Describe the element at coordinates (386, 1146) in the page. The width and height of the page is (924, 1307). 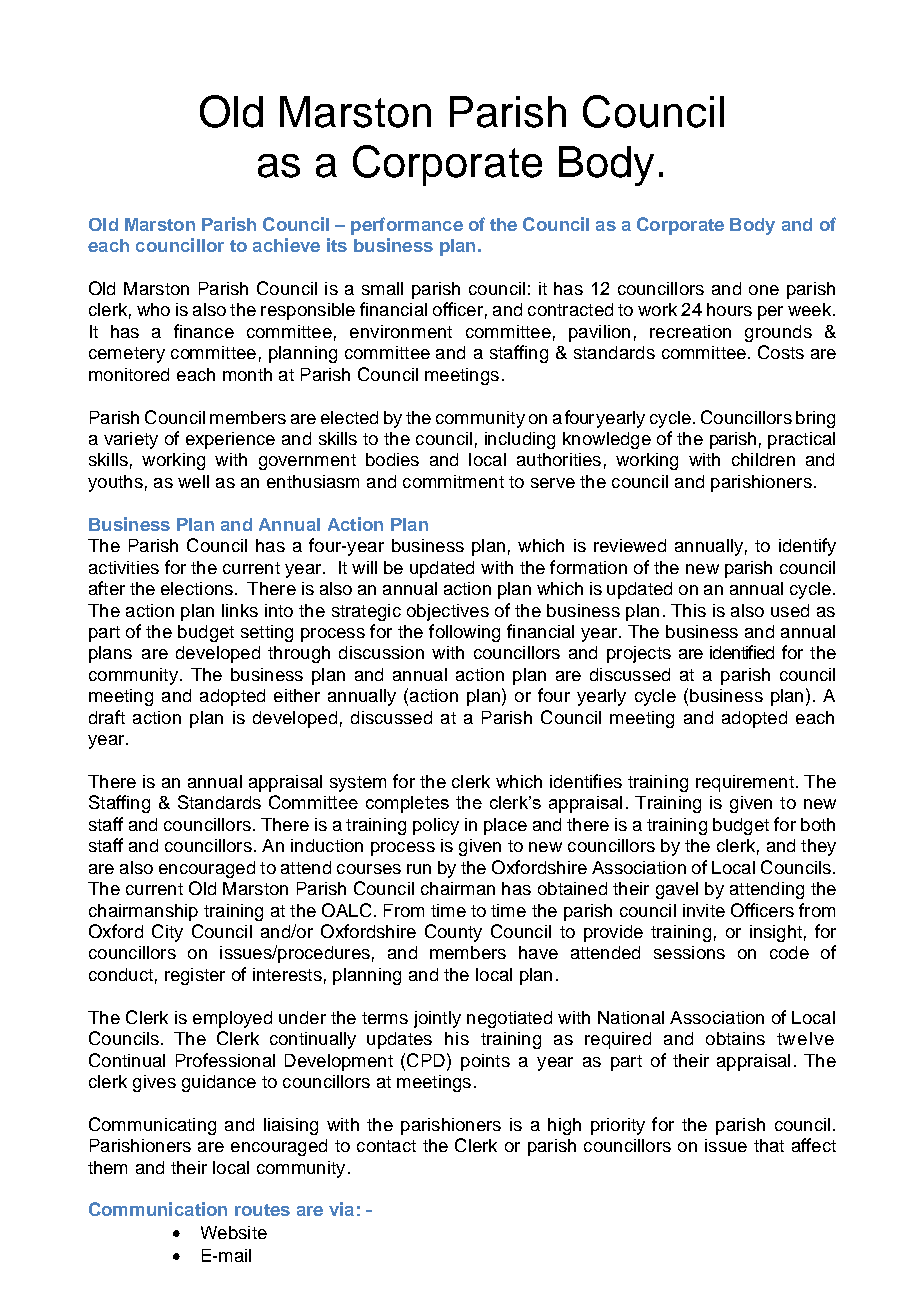
I see `contact` at that location.
